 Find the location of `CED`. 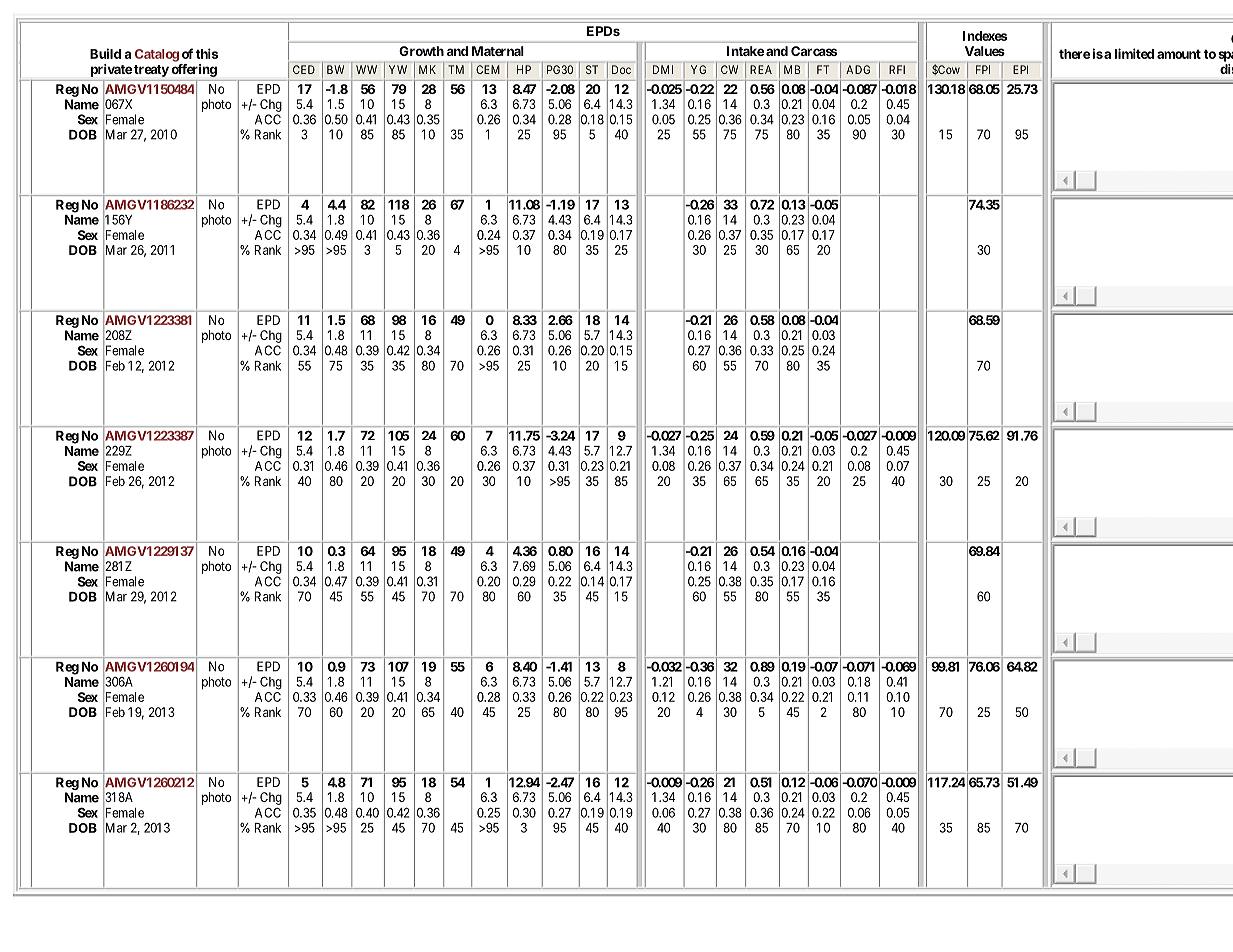

CED is located at coordinates (304, 69).
